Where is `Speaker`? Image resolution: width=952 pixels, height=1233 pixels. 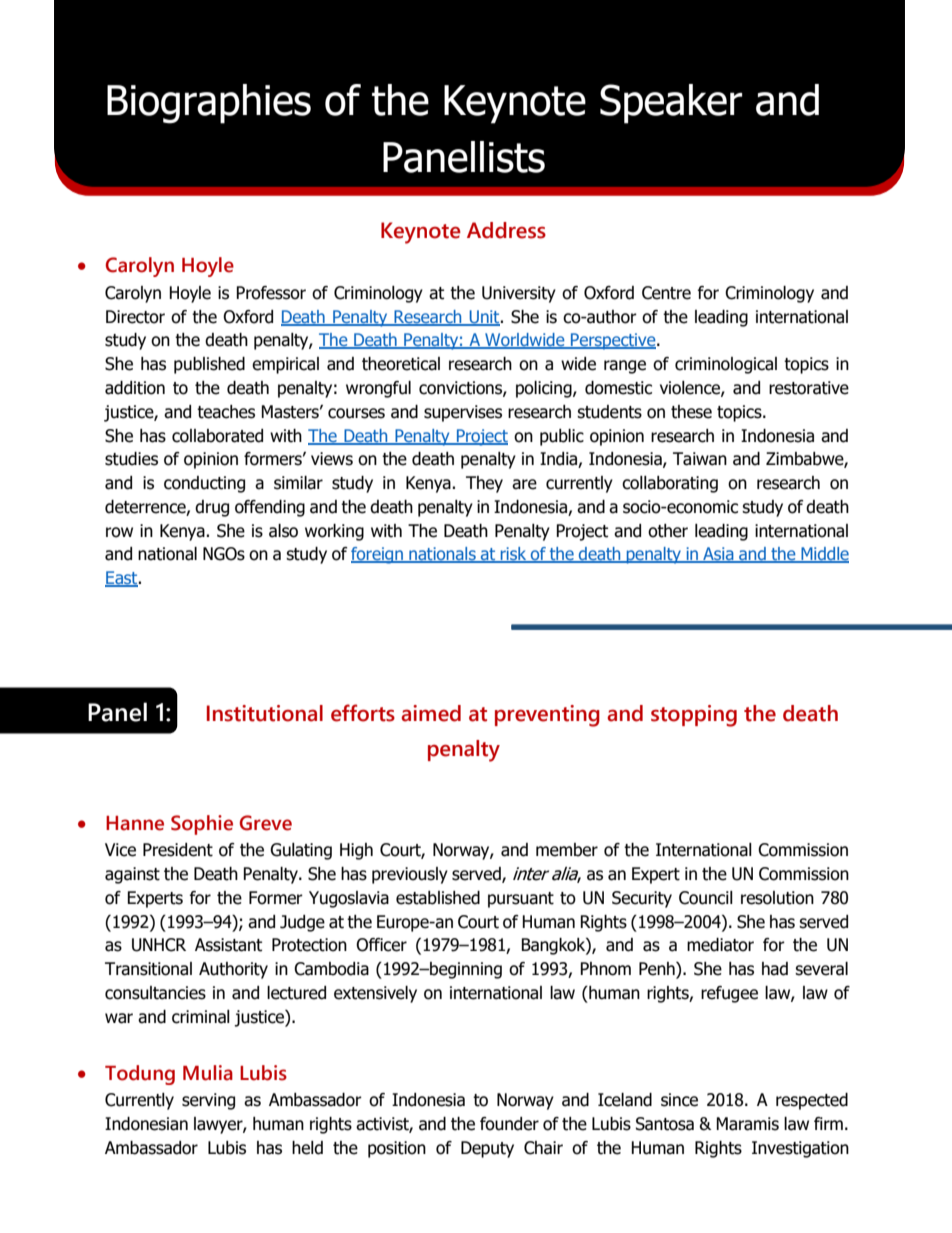 Speaker is located at coordinates (671, 104).
